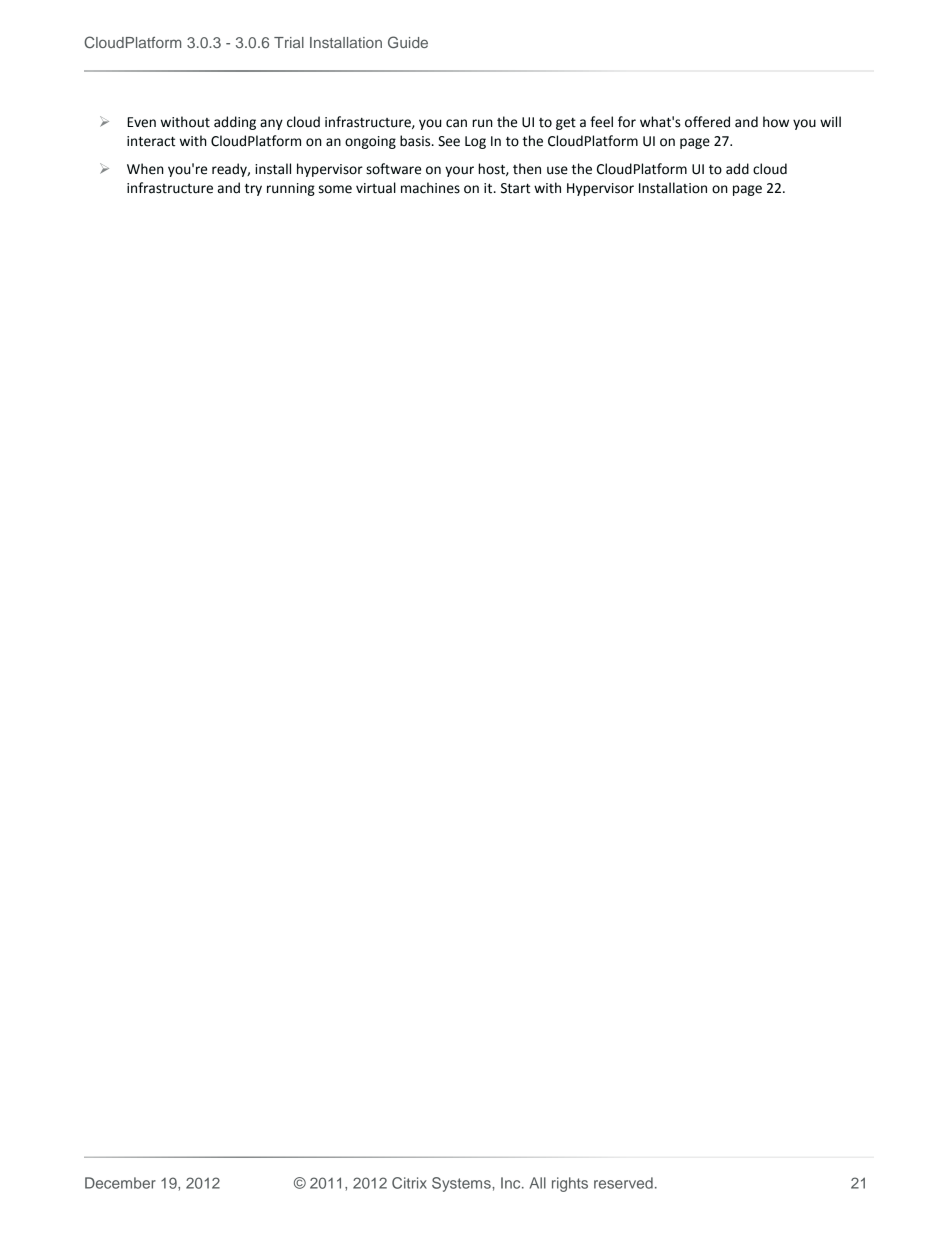  What do you see at coordinates (456, 123) in the page?
I see `can` at bounding box center [456, 123].
